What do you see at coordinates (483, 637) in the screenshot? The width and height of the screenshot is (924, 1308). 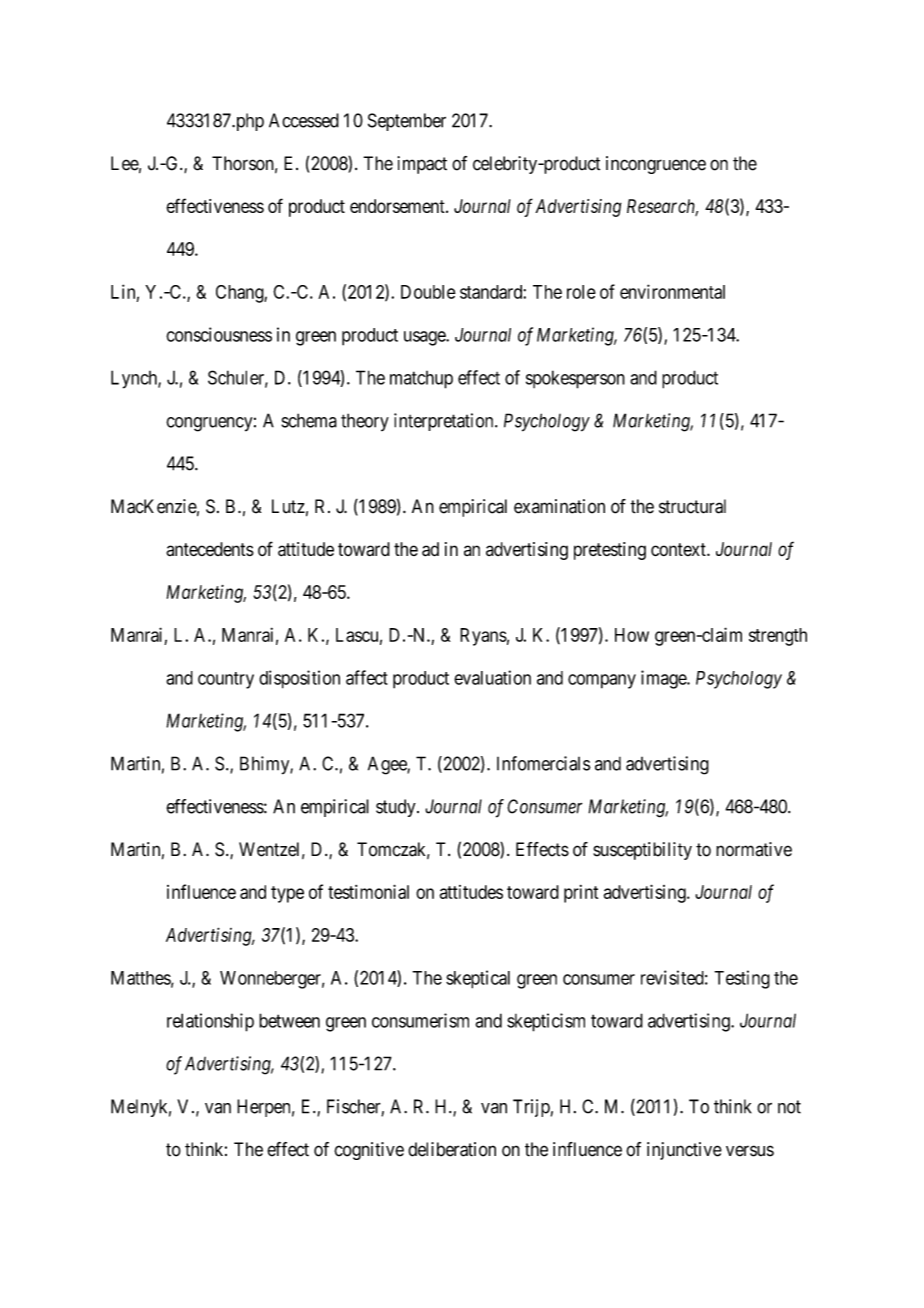 I see `Ryans` at bounding box center [483, 637].
